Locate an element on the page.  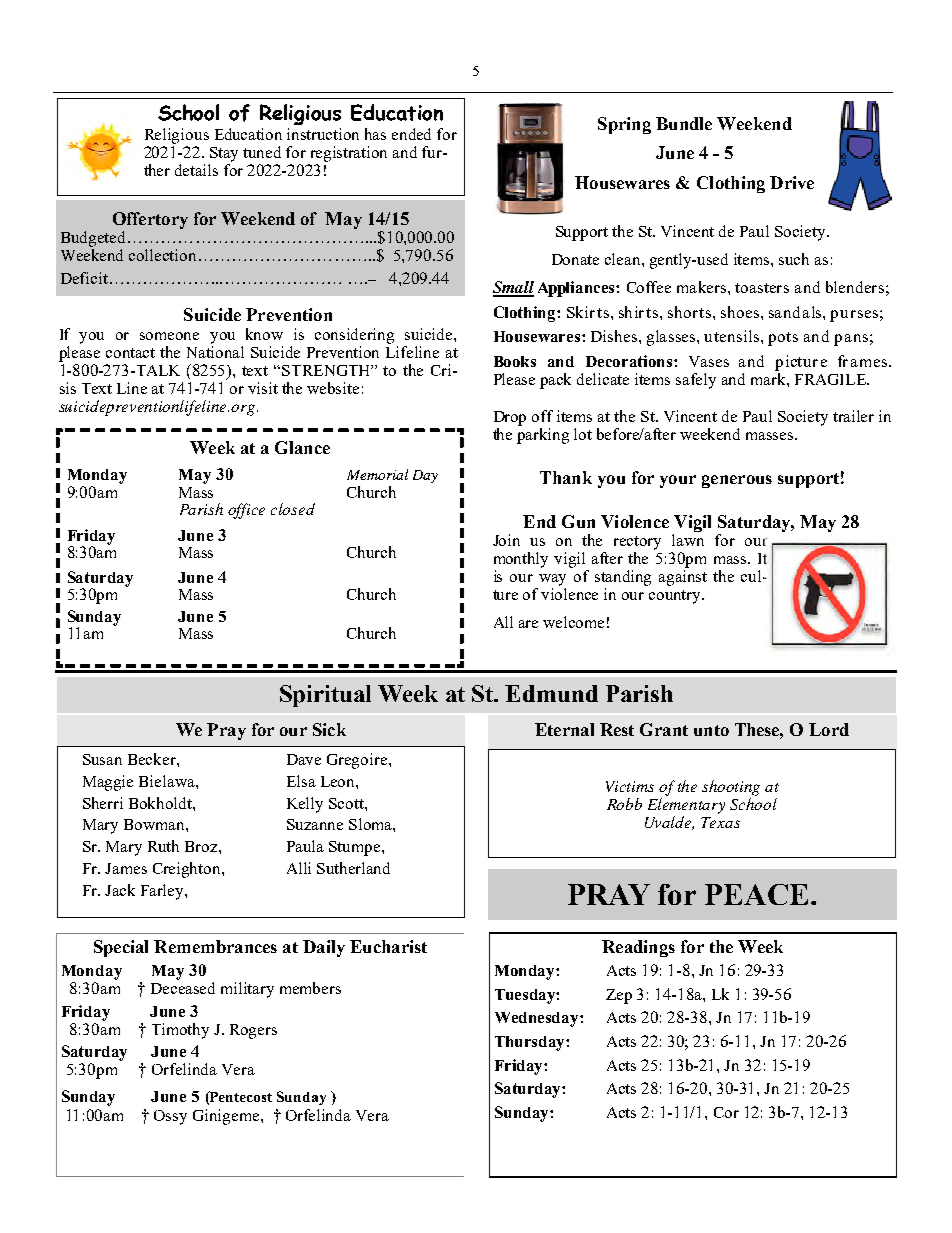
monthly is located at coordinates (521, 560).
